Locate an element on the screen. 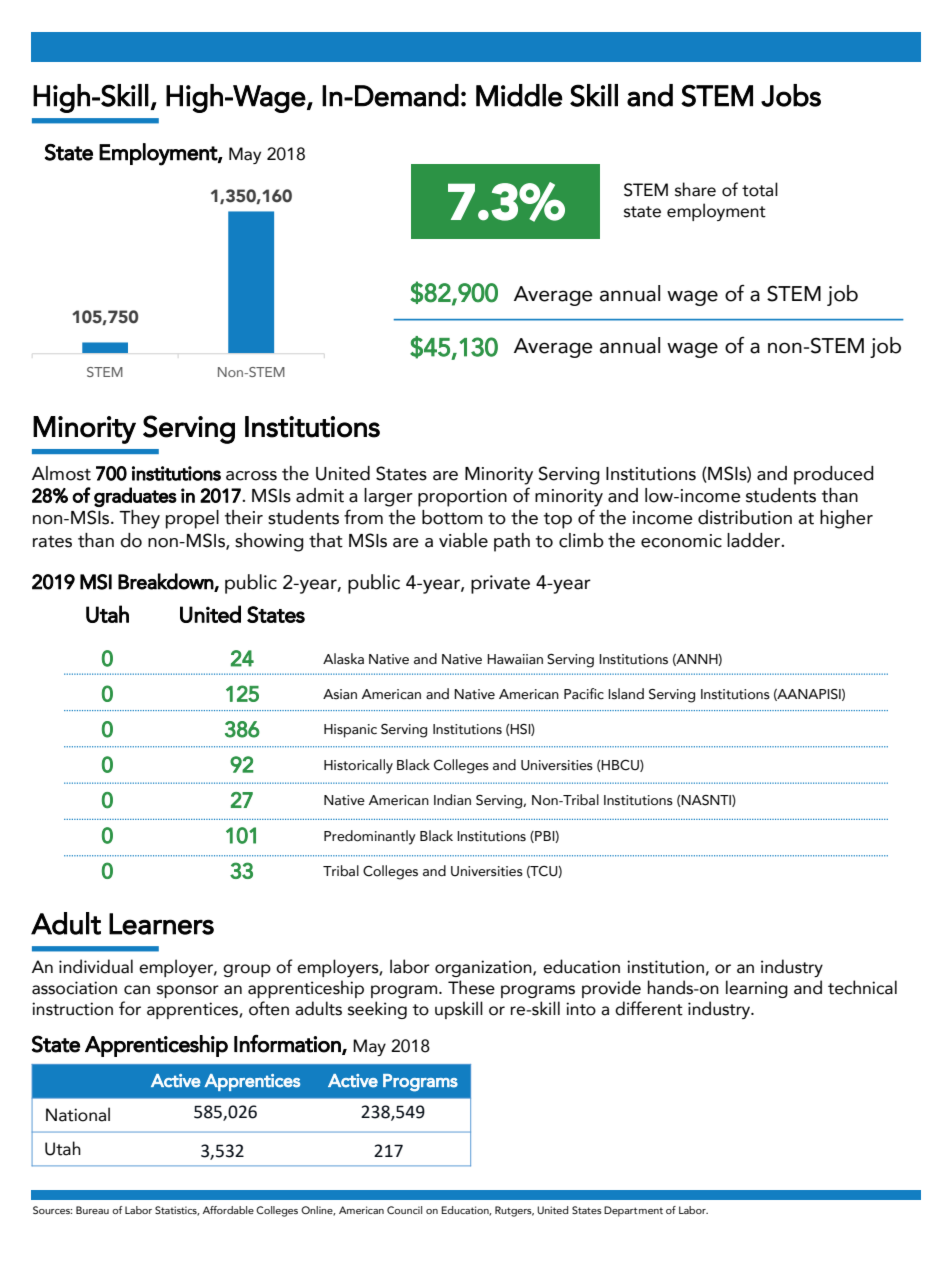 This screenshot has width=952, height=1270. Bureau is located at coordinates (92, 1210).
